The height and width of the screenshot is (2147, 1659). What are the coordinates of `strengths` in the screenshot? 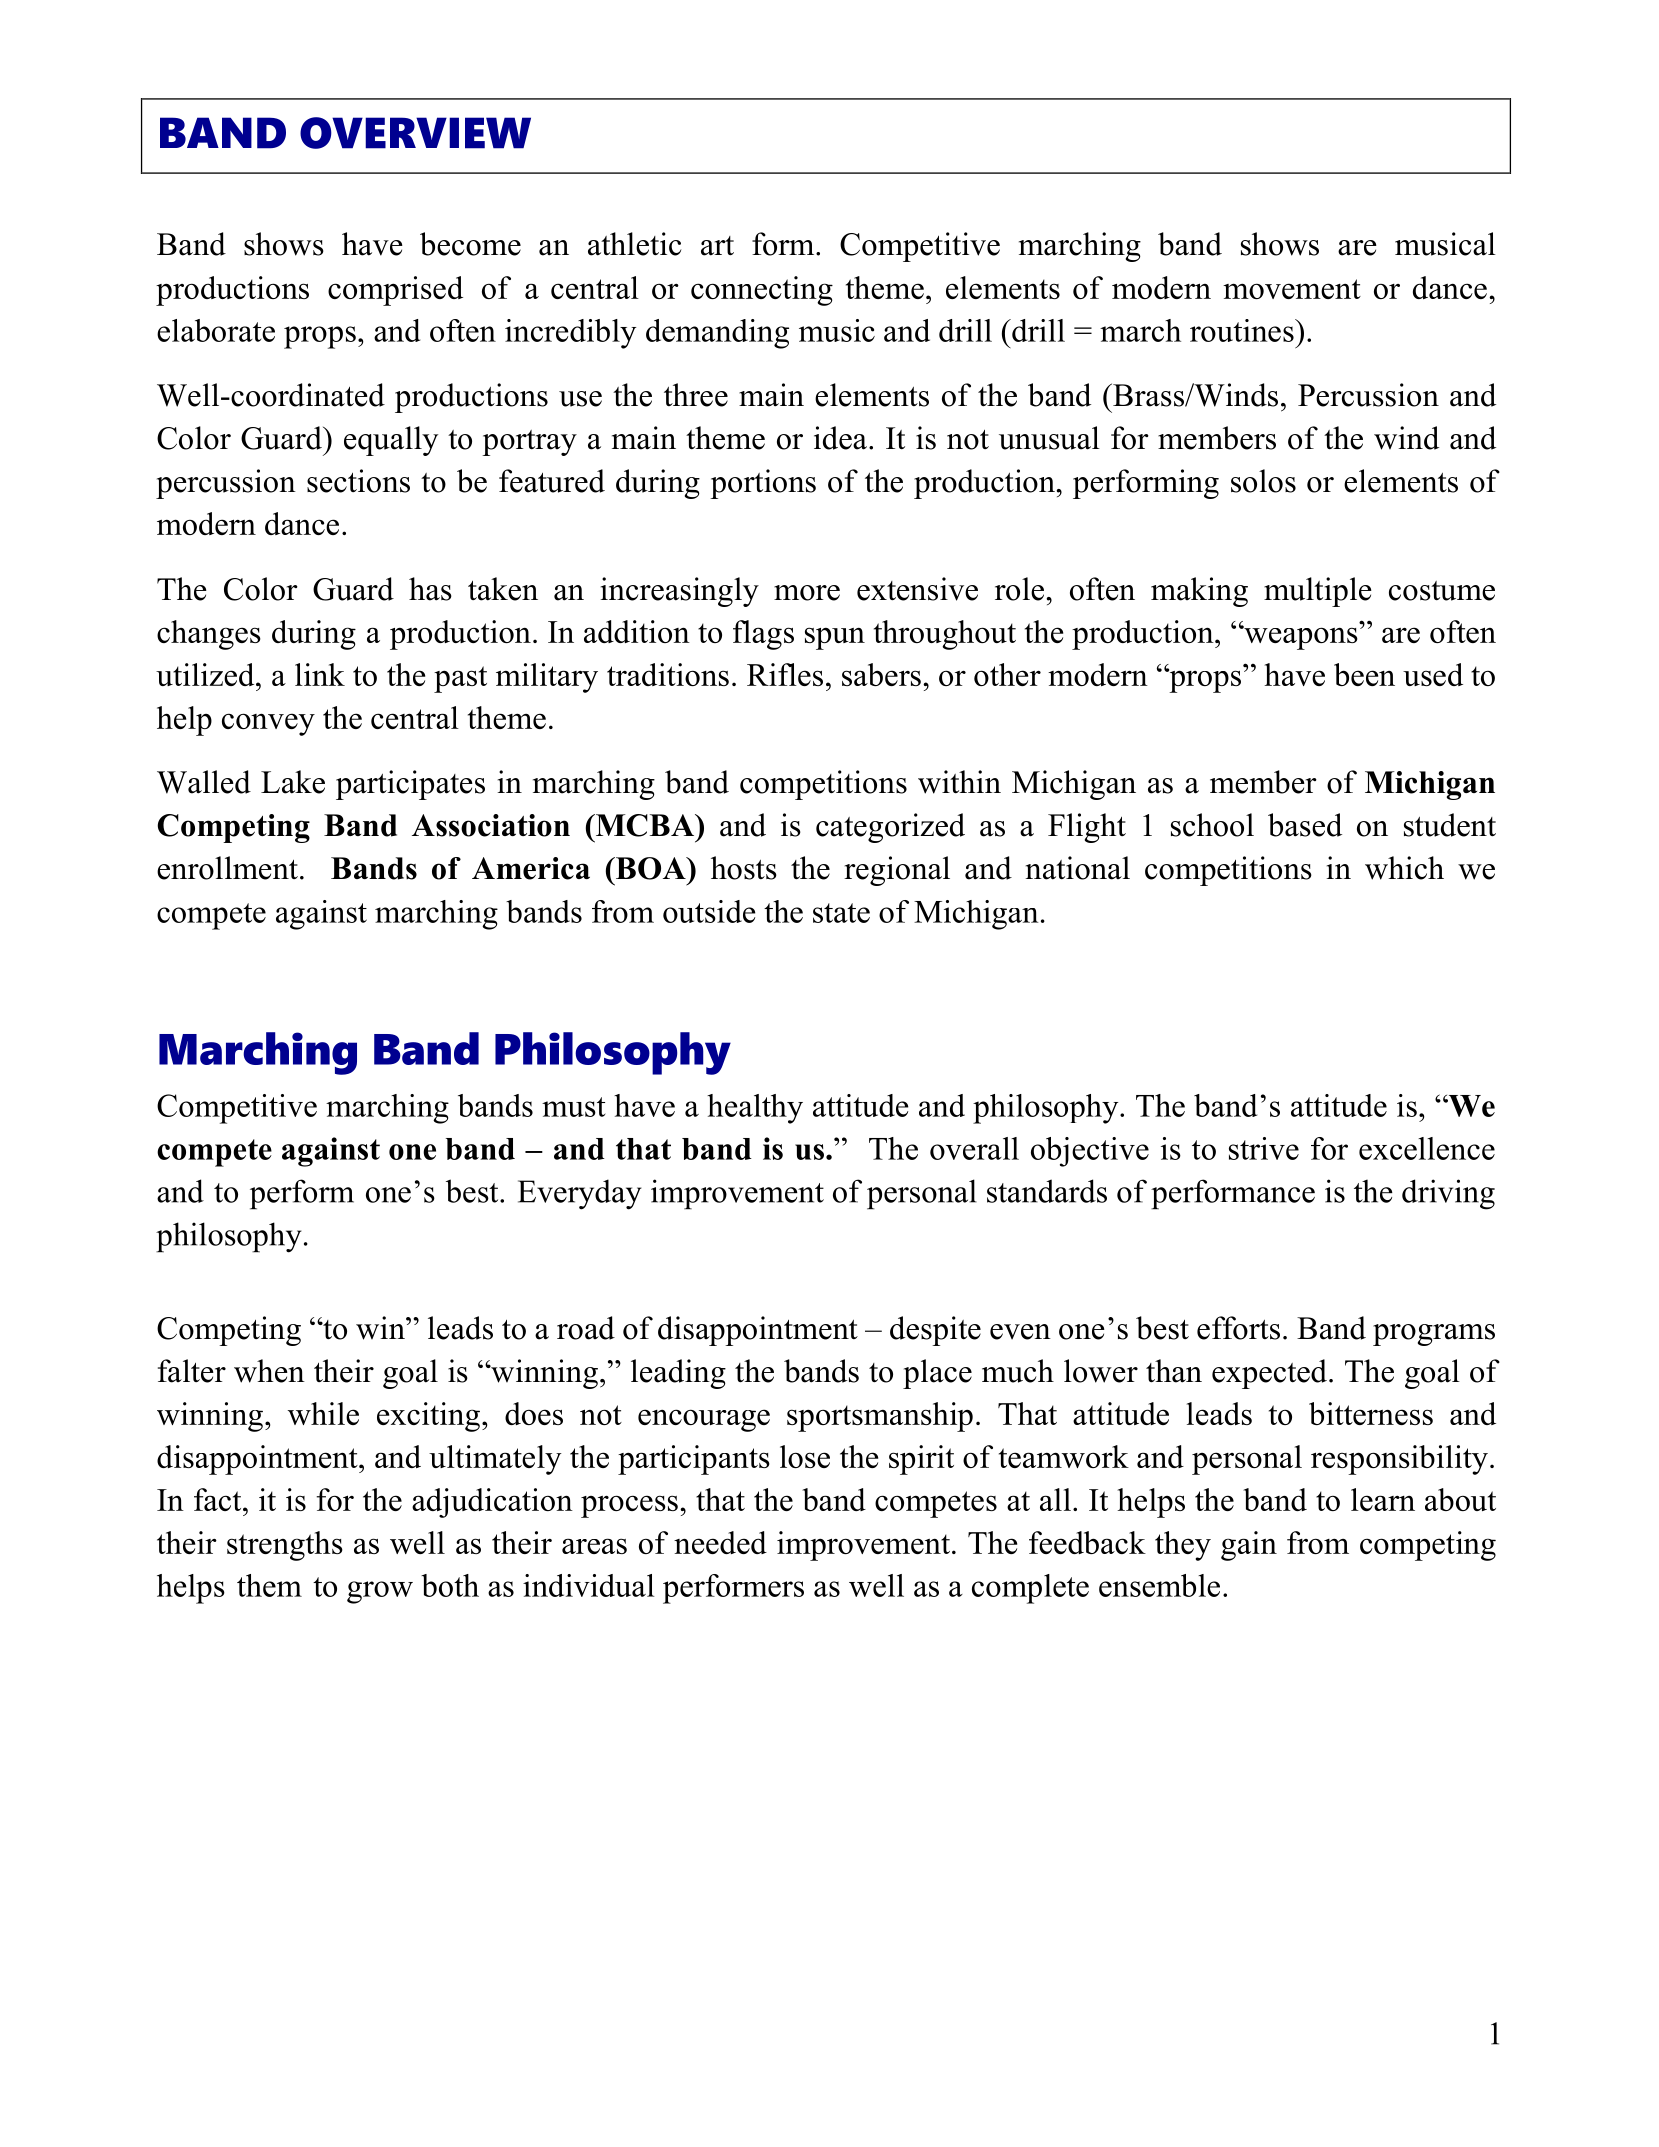 It's located at (285, 1546).
